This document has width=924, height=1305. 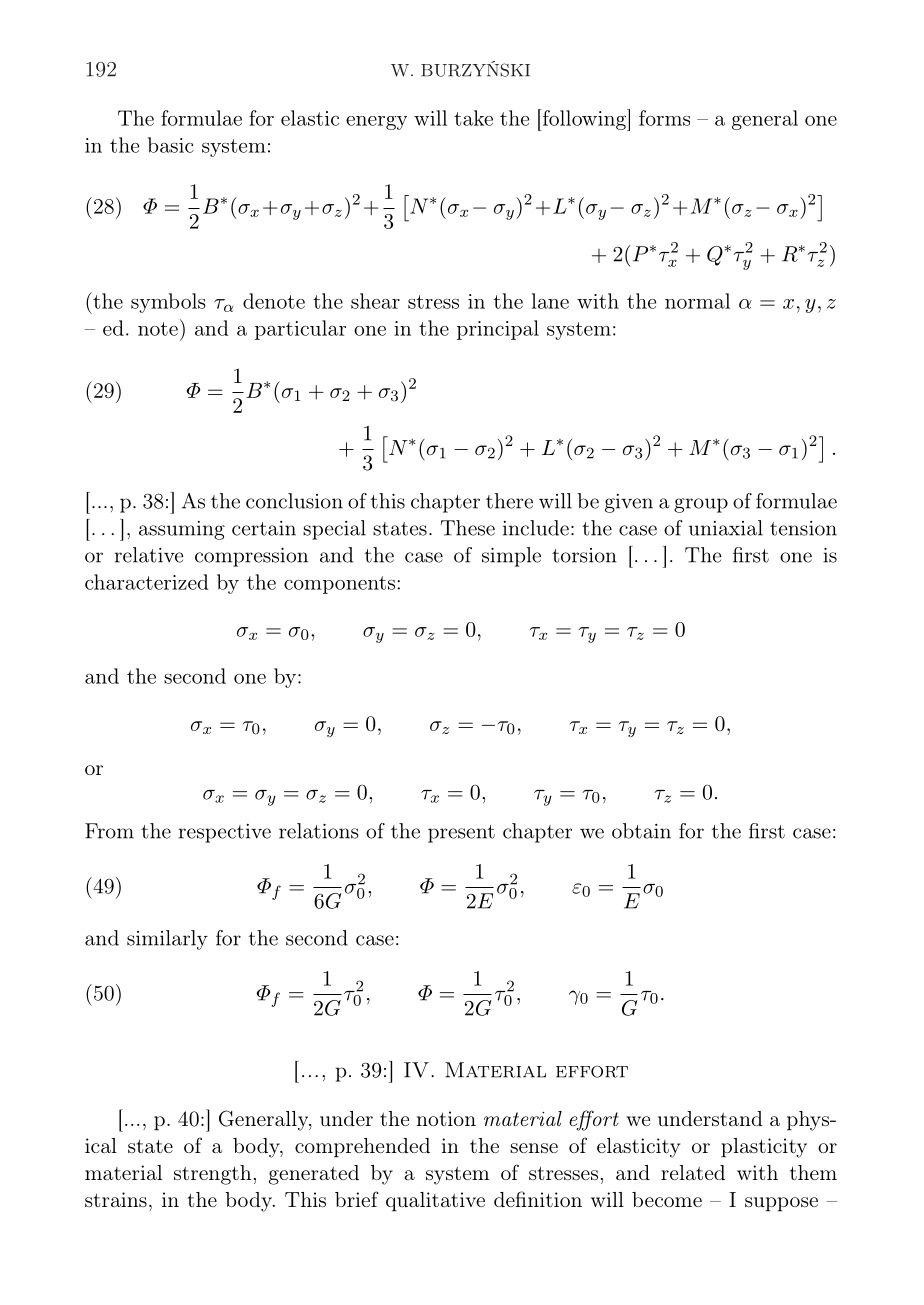 I want to click on simple, so click(x=511, y=557).
